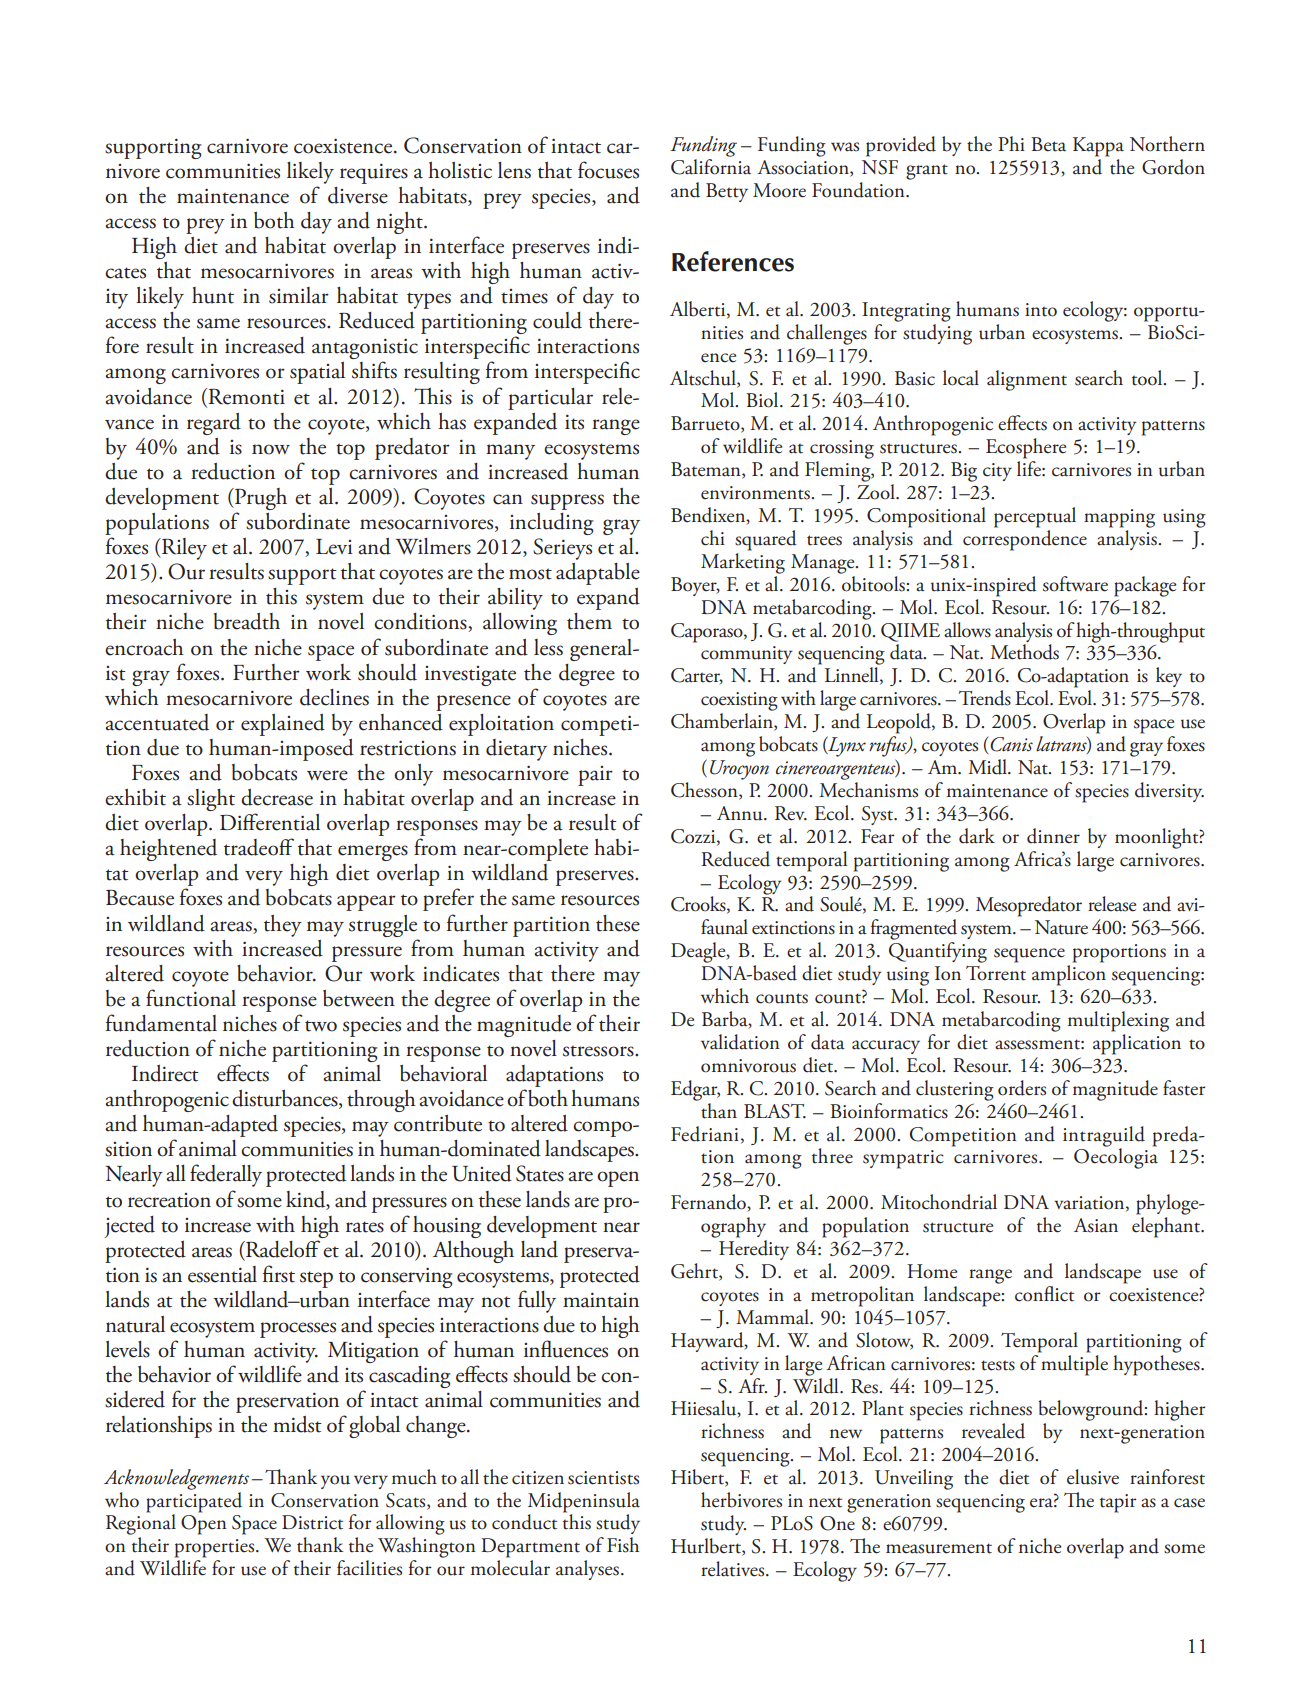 The width and height of the image is (1298, 1707). Describe the element at coordinates (247, 621) in the image. I see `breadth` at that location.
